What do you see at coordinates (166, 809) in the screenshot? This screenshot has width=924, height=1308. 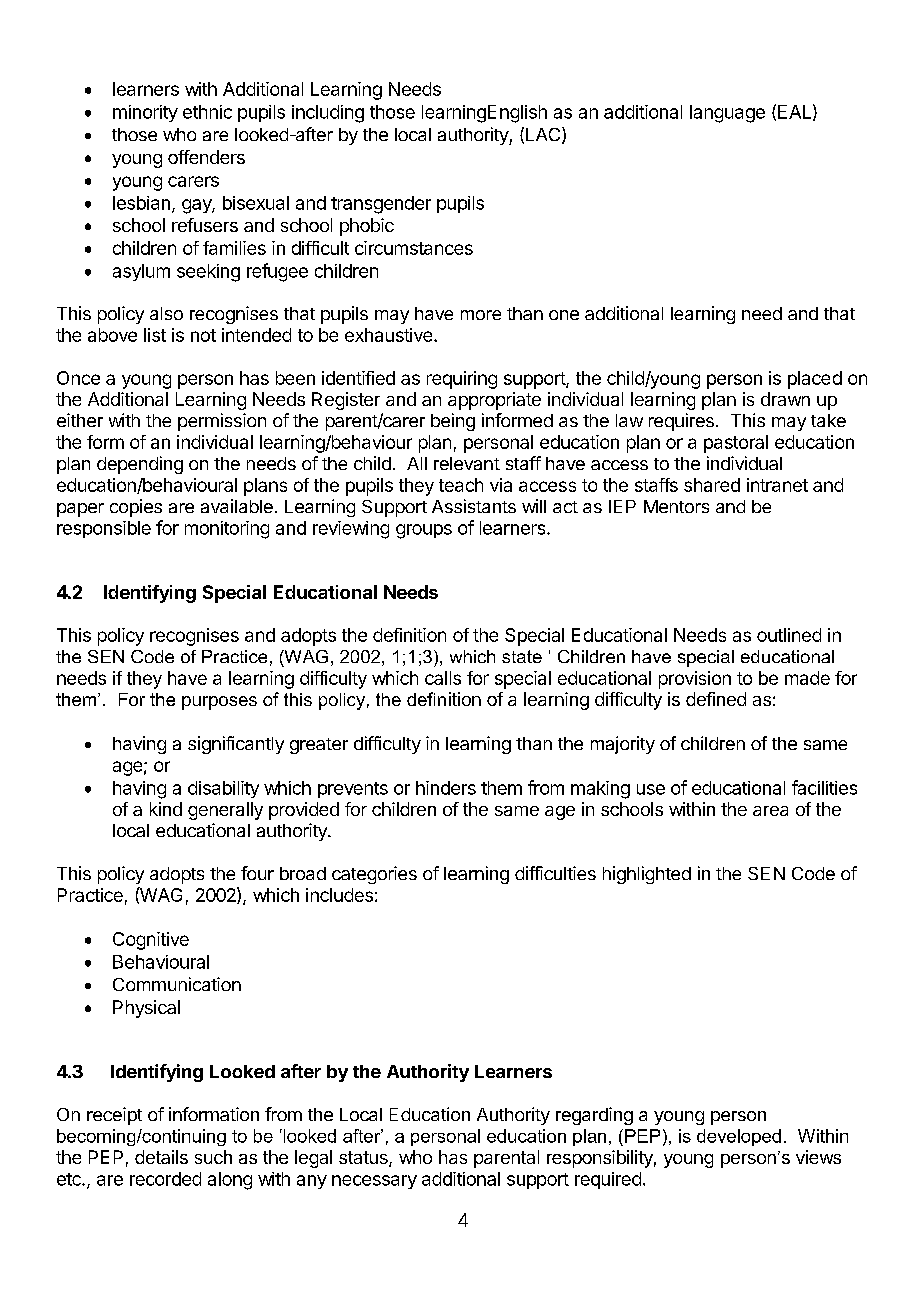 I see `kind` at bounding box center [166, 809].
